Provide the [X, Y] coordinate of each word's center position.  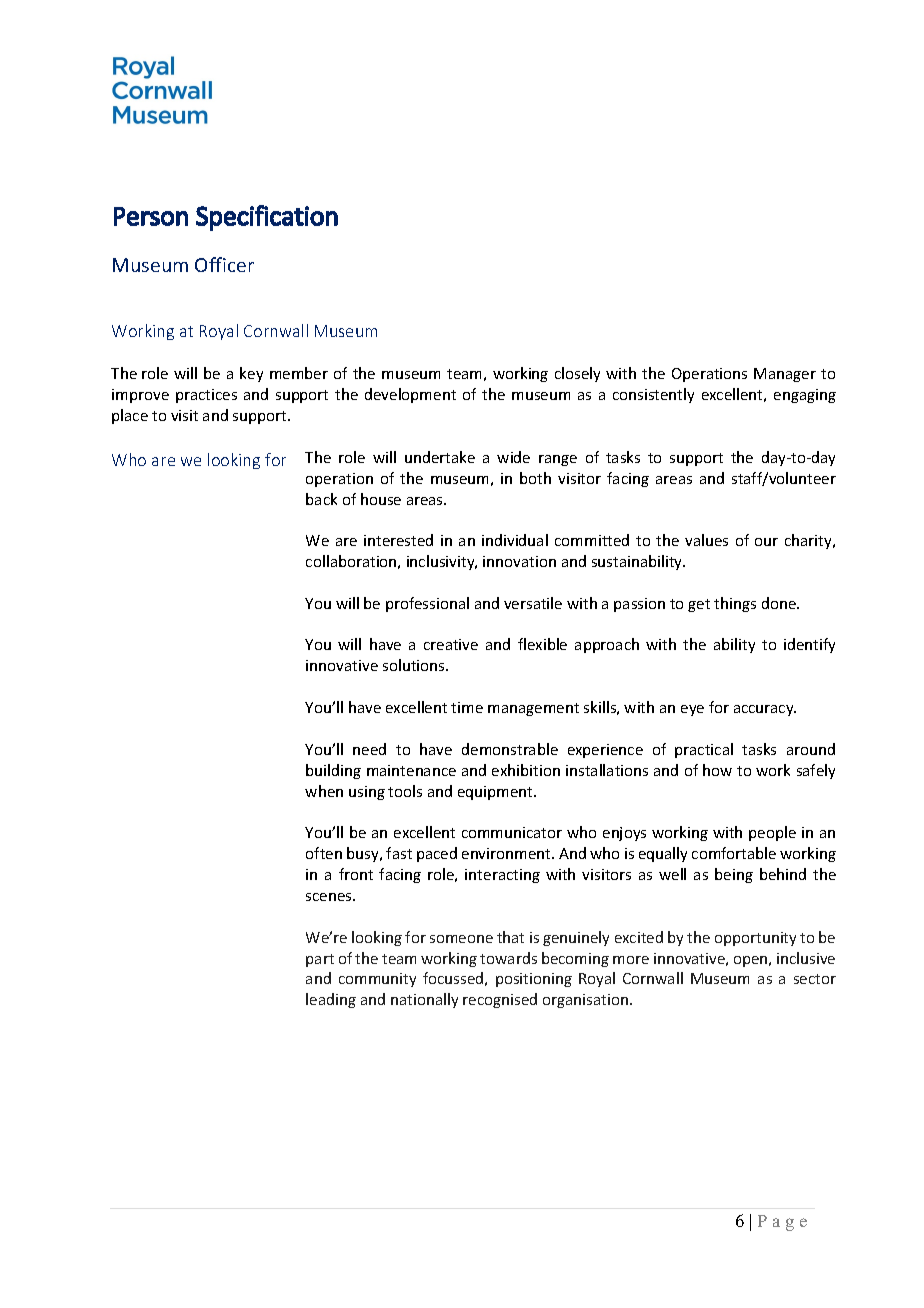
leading [331, 1000]
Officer [224, 264]
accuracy [765, 710]
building [333, 771]
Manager [785, 375]
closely [577, 374]
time [467, 707]
